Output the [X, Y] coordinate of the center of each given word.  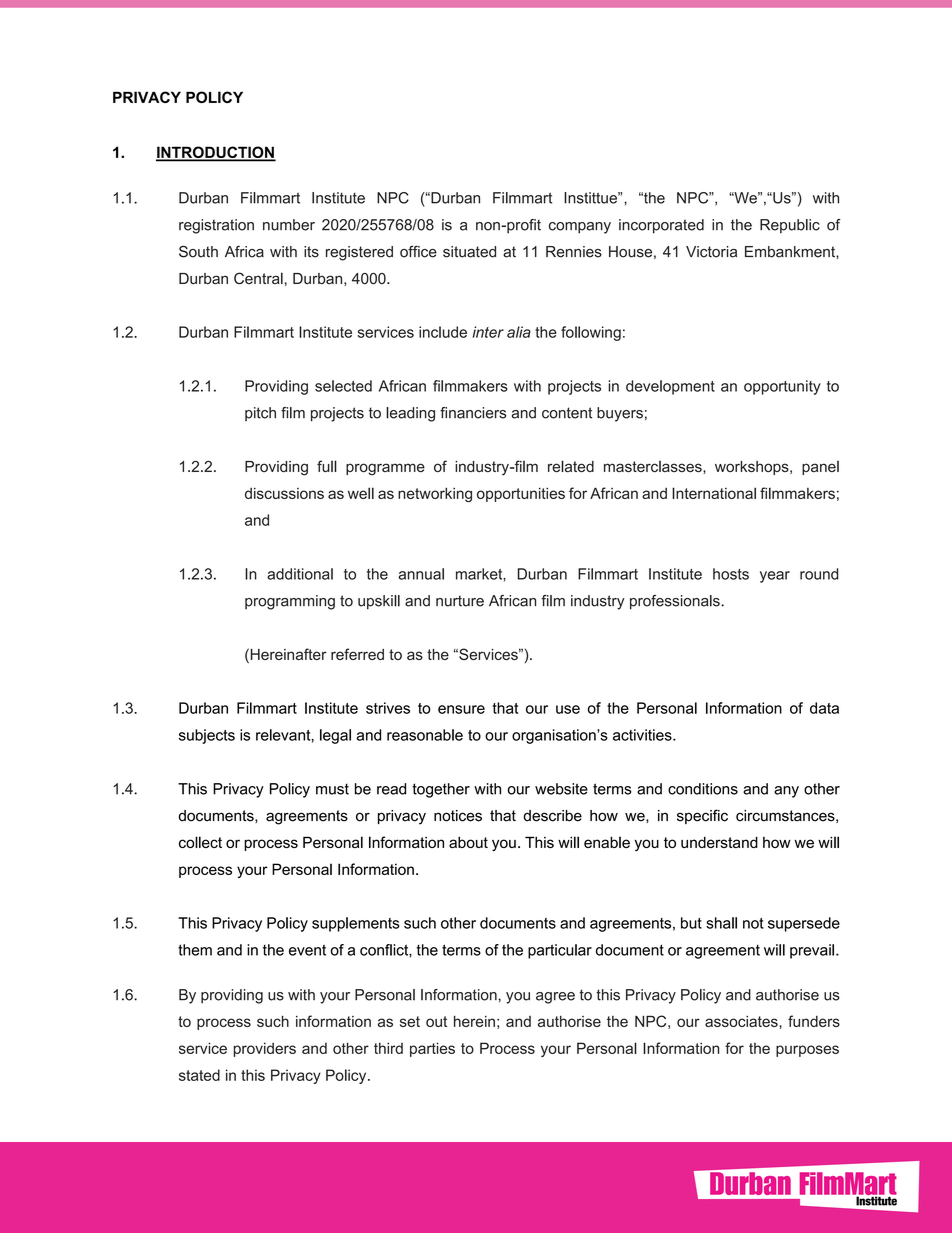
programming [290, 602]
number [289, 225]
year [775, 577]
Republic [790, 226]
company [580, 228]
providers [264, 1049]
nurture [460, 601]
